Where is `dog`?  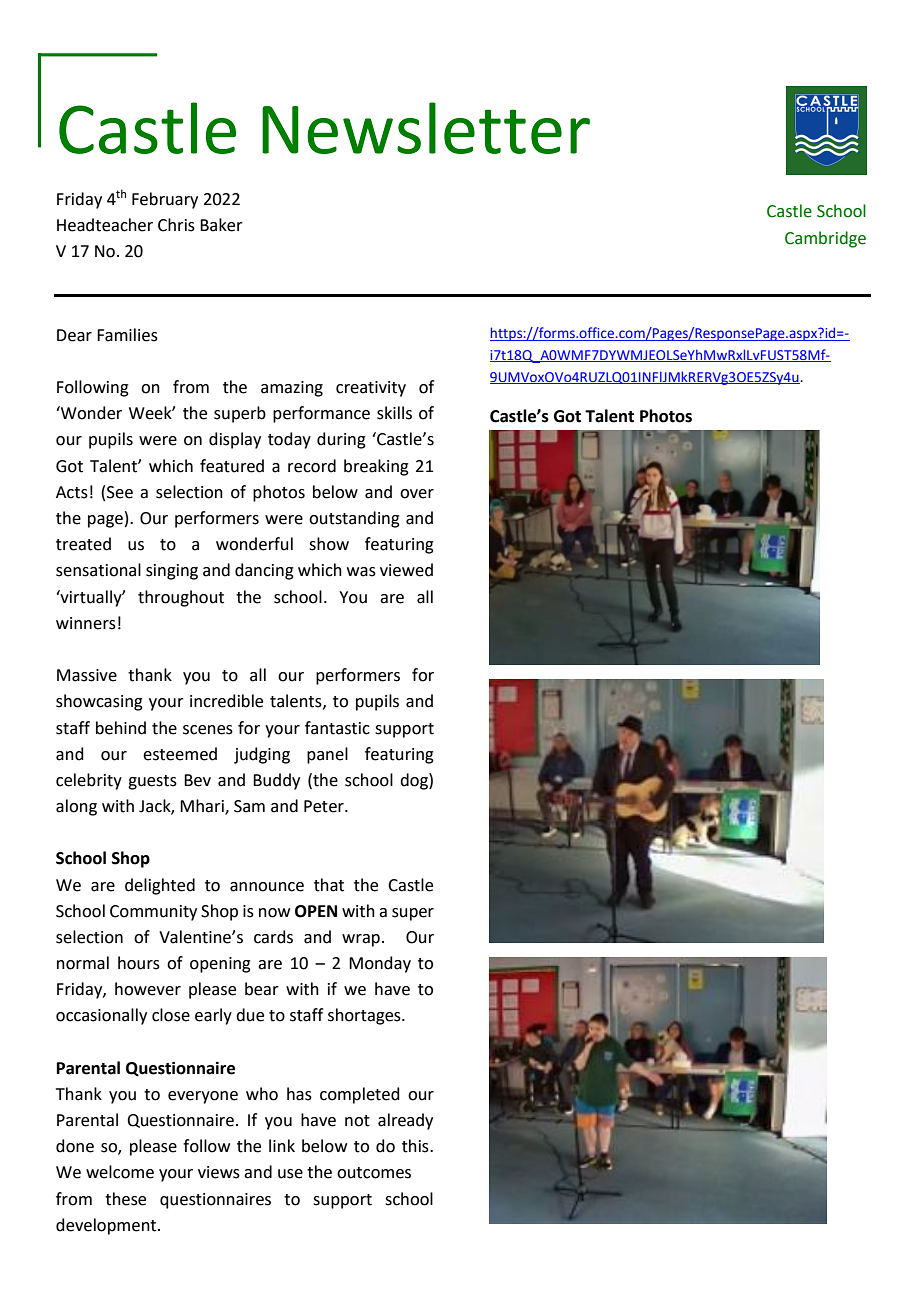
dog is located at coordinates (415, 781).
